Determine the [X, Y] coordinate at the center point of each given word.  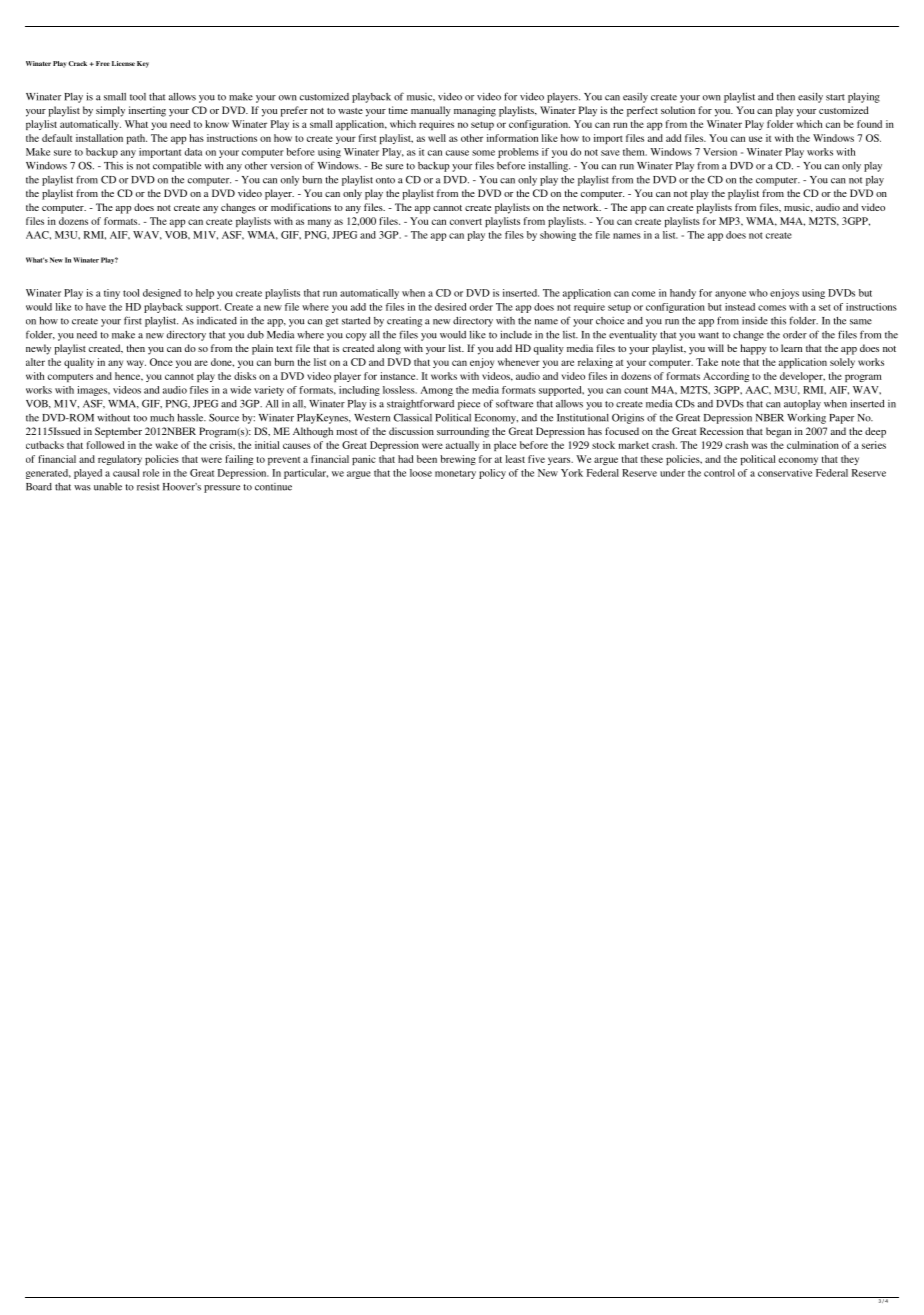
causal [126, 473]
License [123, 63]
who [758, 293]
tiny [112, 294]
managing [475, 111]
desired [450, 307]
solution [678, 110]
